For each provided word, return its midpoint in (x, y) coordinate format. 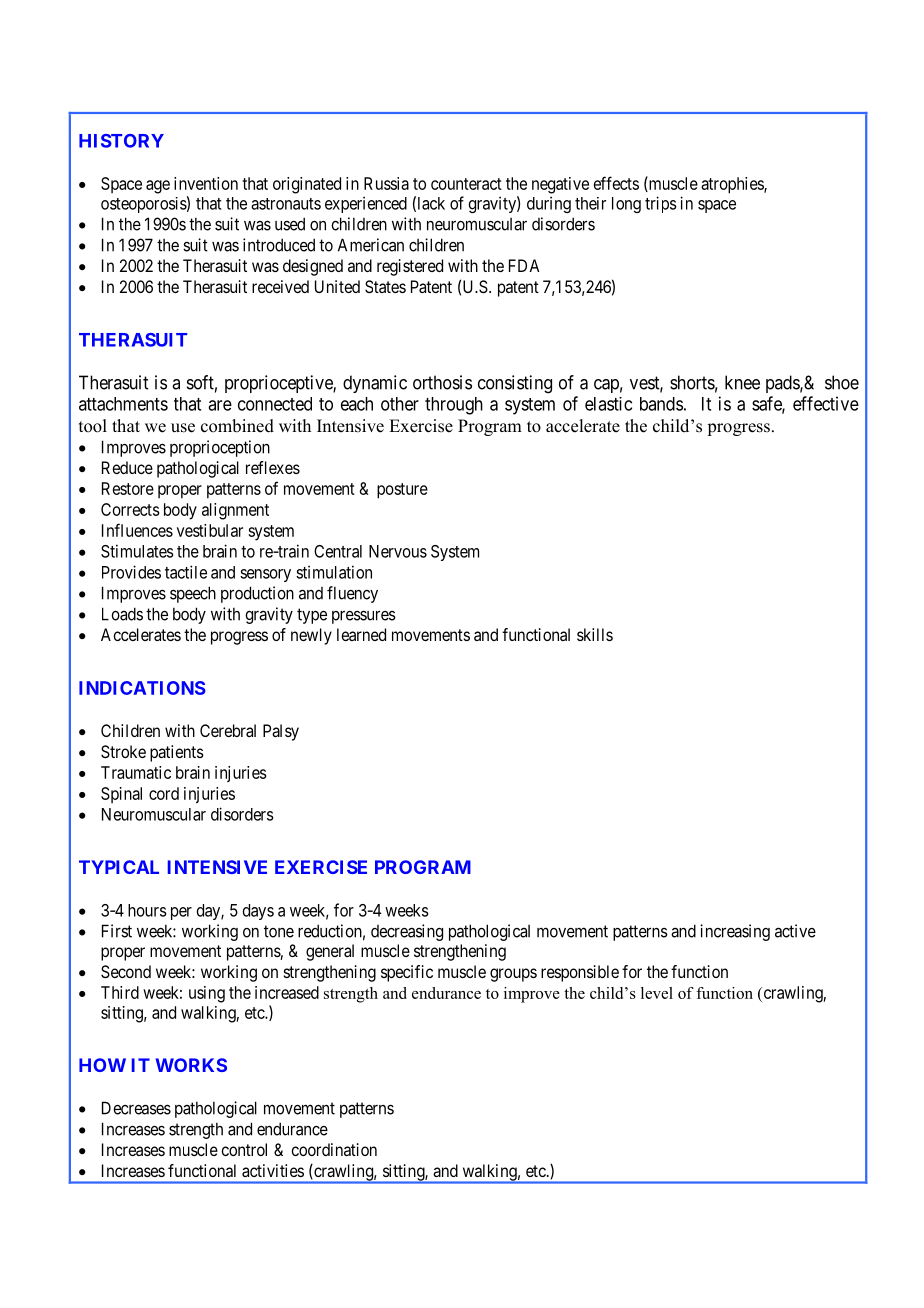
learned (361, 634)
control (244, 1149)
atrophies (733, 185)
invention (206, 183)
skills (595, 634)
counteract (466, 184)
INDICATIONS (142, 688)
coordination (334, 1149)
